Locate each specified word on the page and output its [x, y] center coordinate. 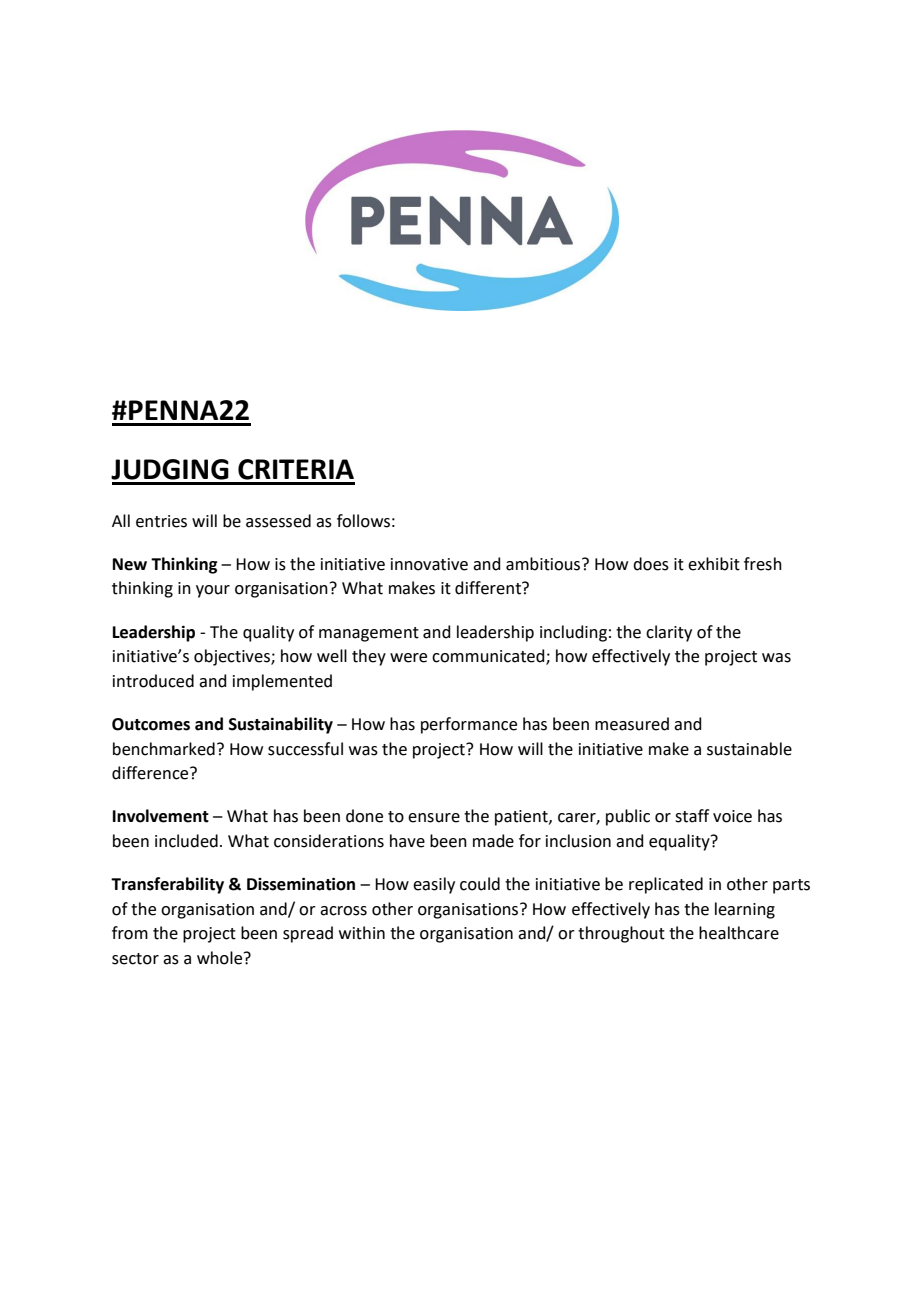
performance [469, 725]
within [362, 933]
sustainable [749, 749]
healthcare [739, 933]
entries [161, 521]
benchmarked [164, 749]
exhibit [714, 564]
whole [221, 958]
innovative [429, 564]
